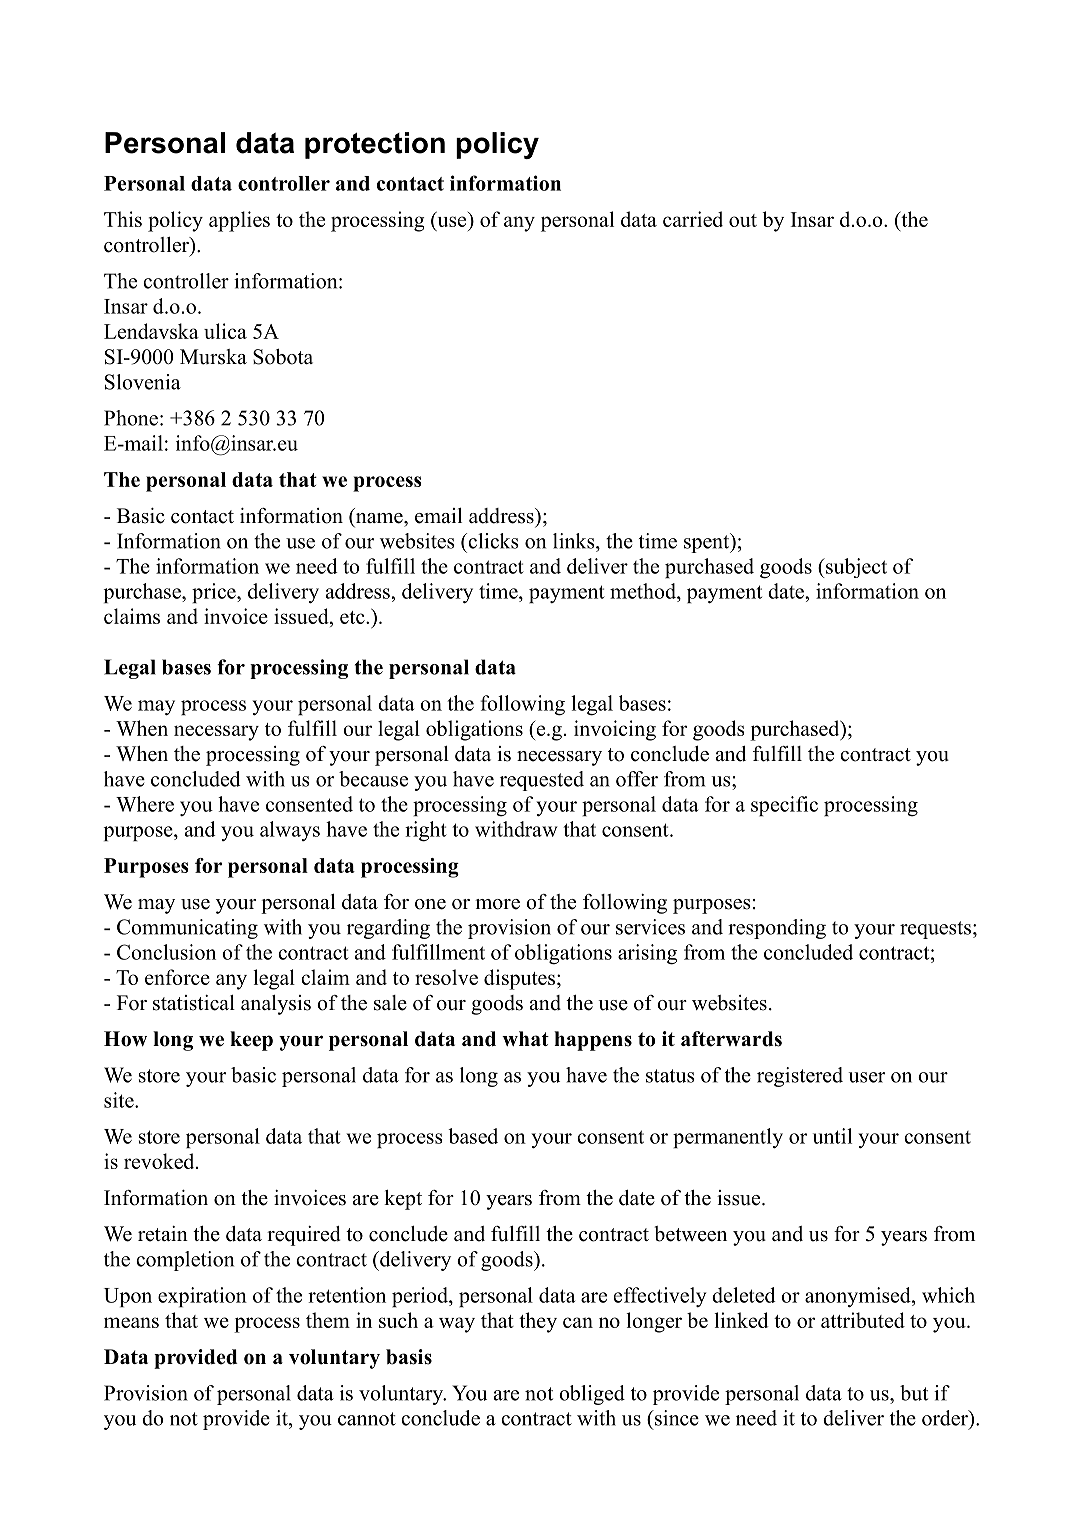 Image resolution: width=1089 pixels, height=1539 pixels. I want to click on invoicing, so click(615, 730).
